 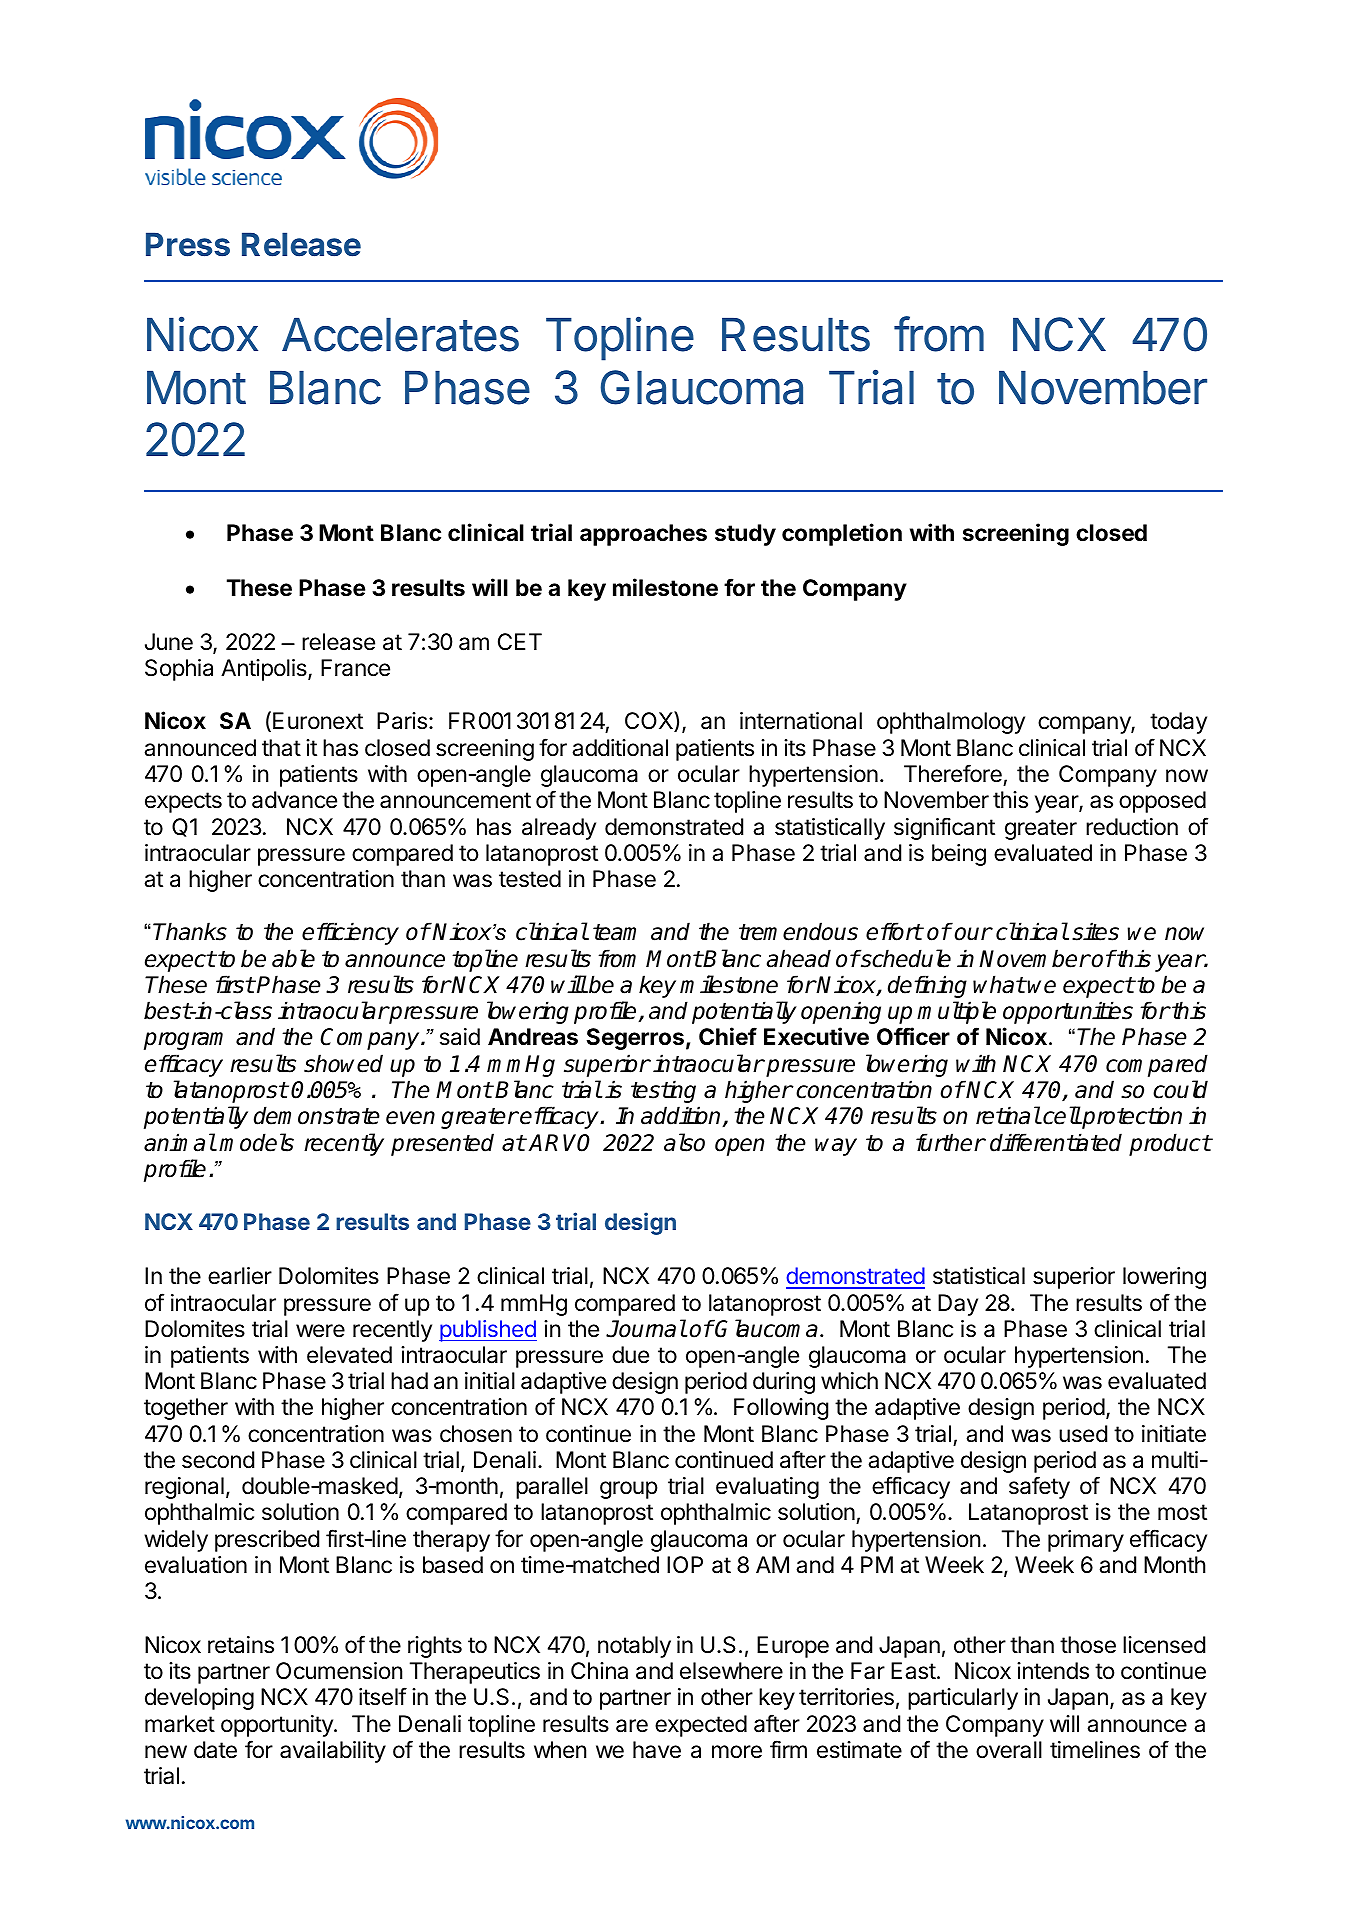 I want to click on advance, so click(x=294, y=800).
